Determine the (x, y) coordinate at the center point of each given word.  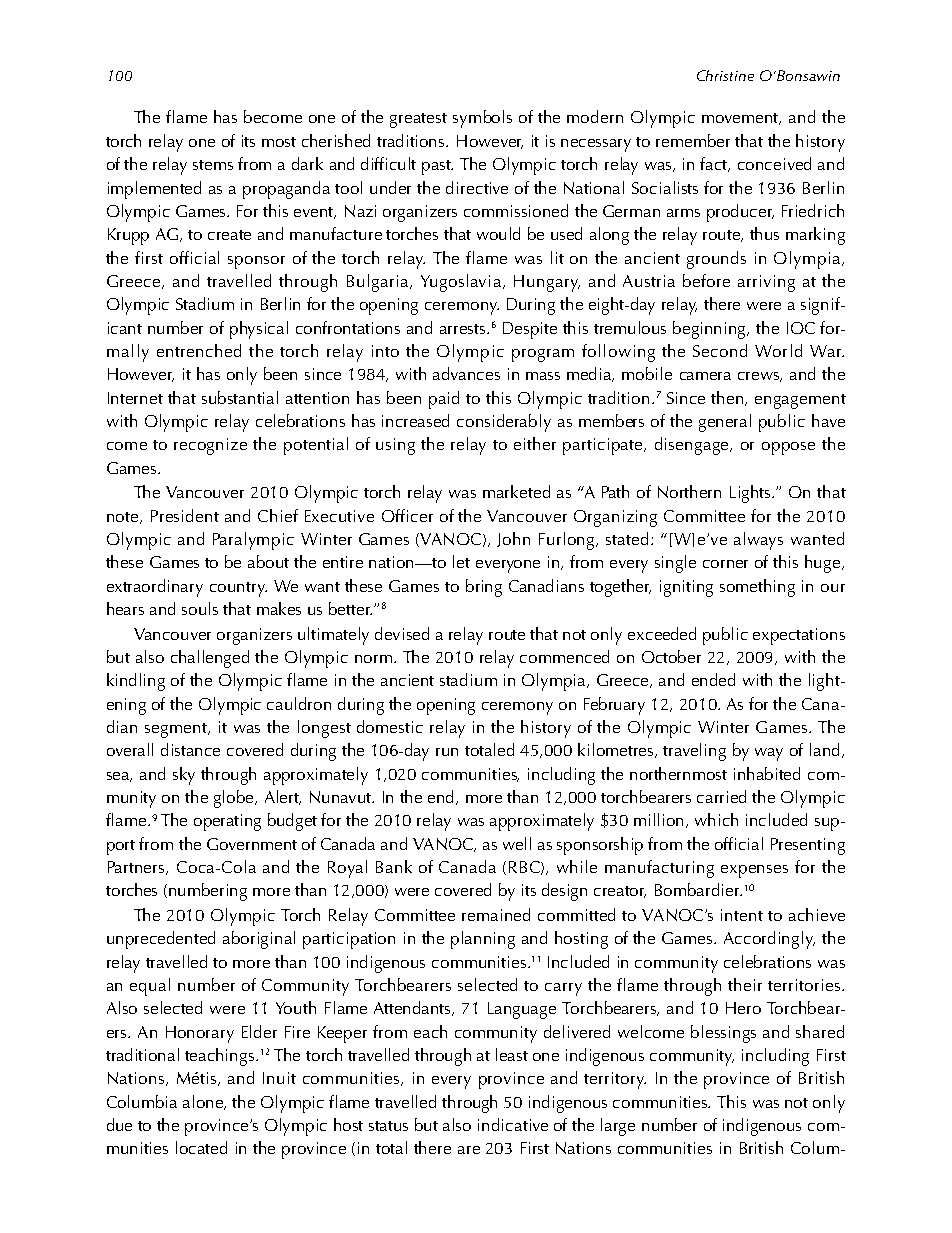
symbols (482, 119)
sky (184, 776)
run (447, 752)
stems (213, 165)
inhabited (767, 773)
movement (741, 119)
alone (204, 1102)
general (725, 423)
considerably (504, 423)
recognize (210, 446)
